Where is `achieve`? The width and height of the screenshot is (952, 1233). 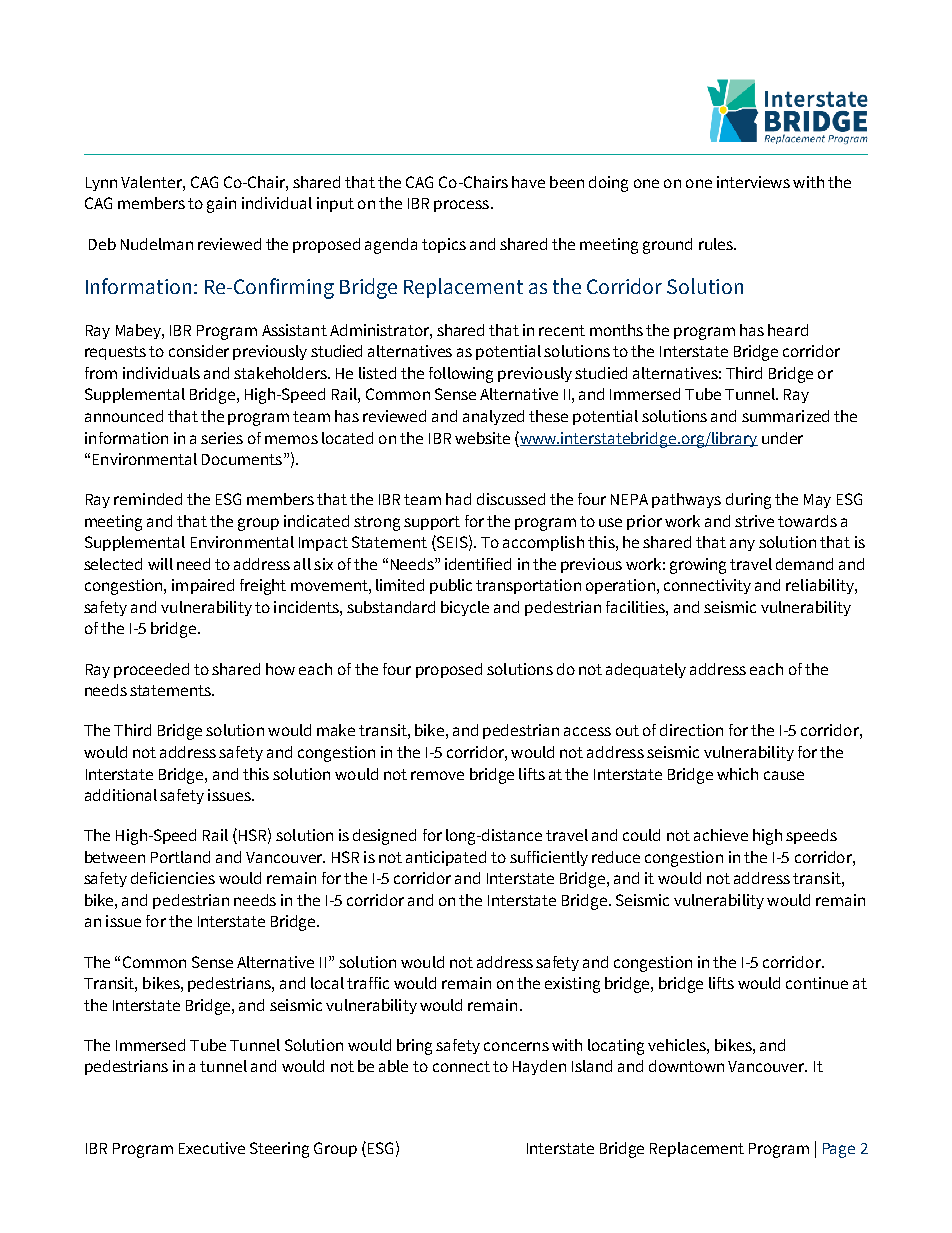
achieve is located at coordinates (721, 835).
